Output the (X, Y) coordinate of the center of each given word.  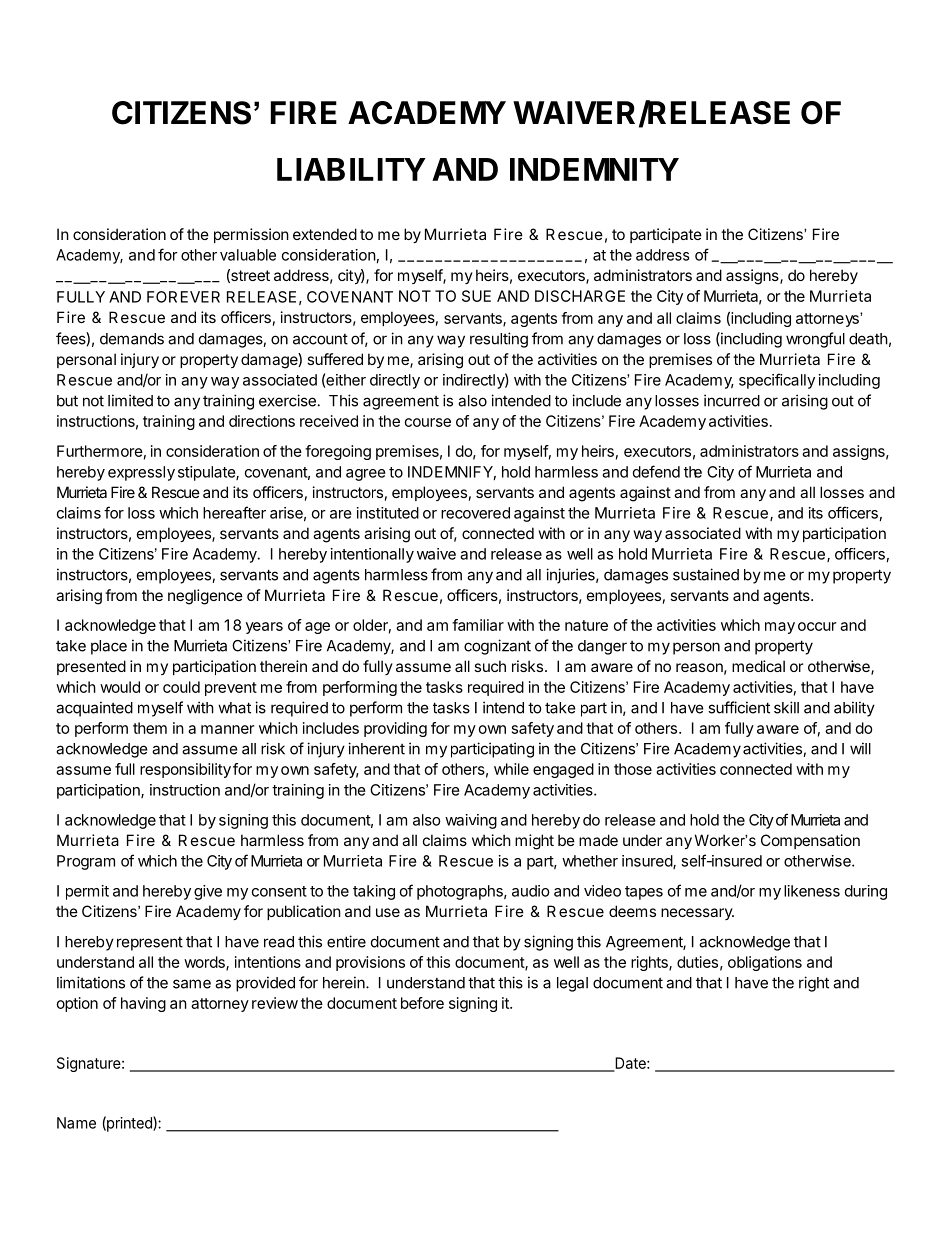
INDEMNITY (594, 169)
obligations (765, 963)
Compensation (810, 841)
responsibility (185, 770)
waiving (471, 821)
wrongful (815, 340)
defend (656, 471)
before (422, 1003)
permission (251, 235)
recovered (475, 513)
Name (76, 1123)
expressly (141, 473)
